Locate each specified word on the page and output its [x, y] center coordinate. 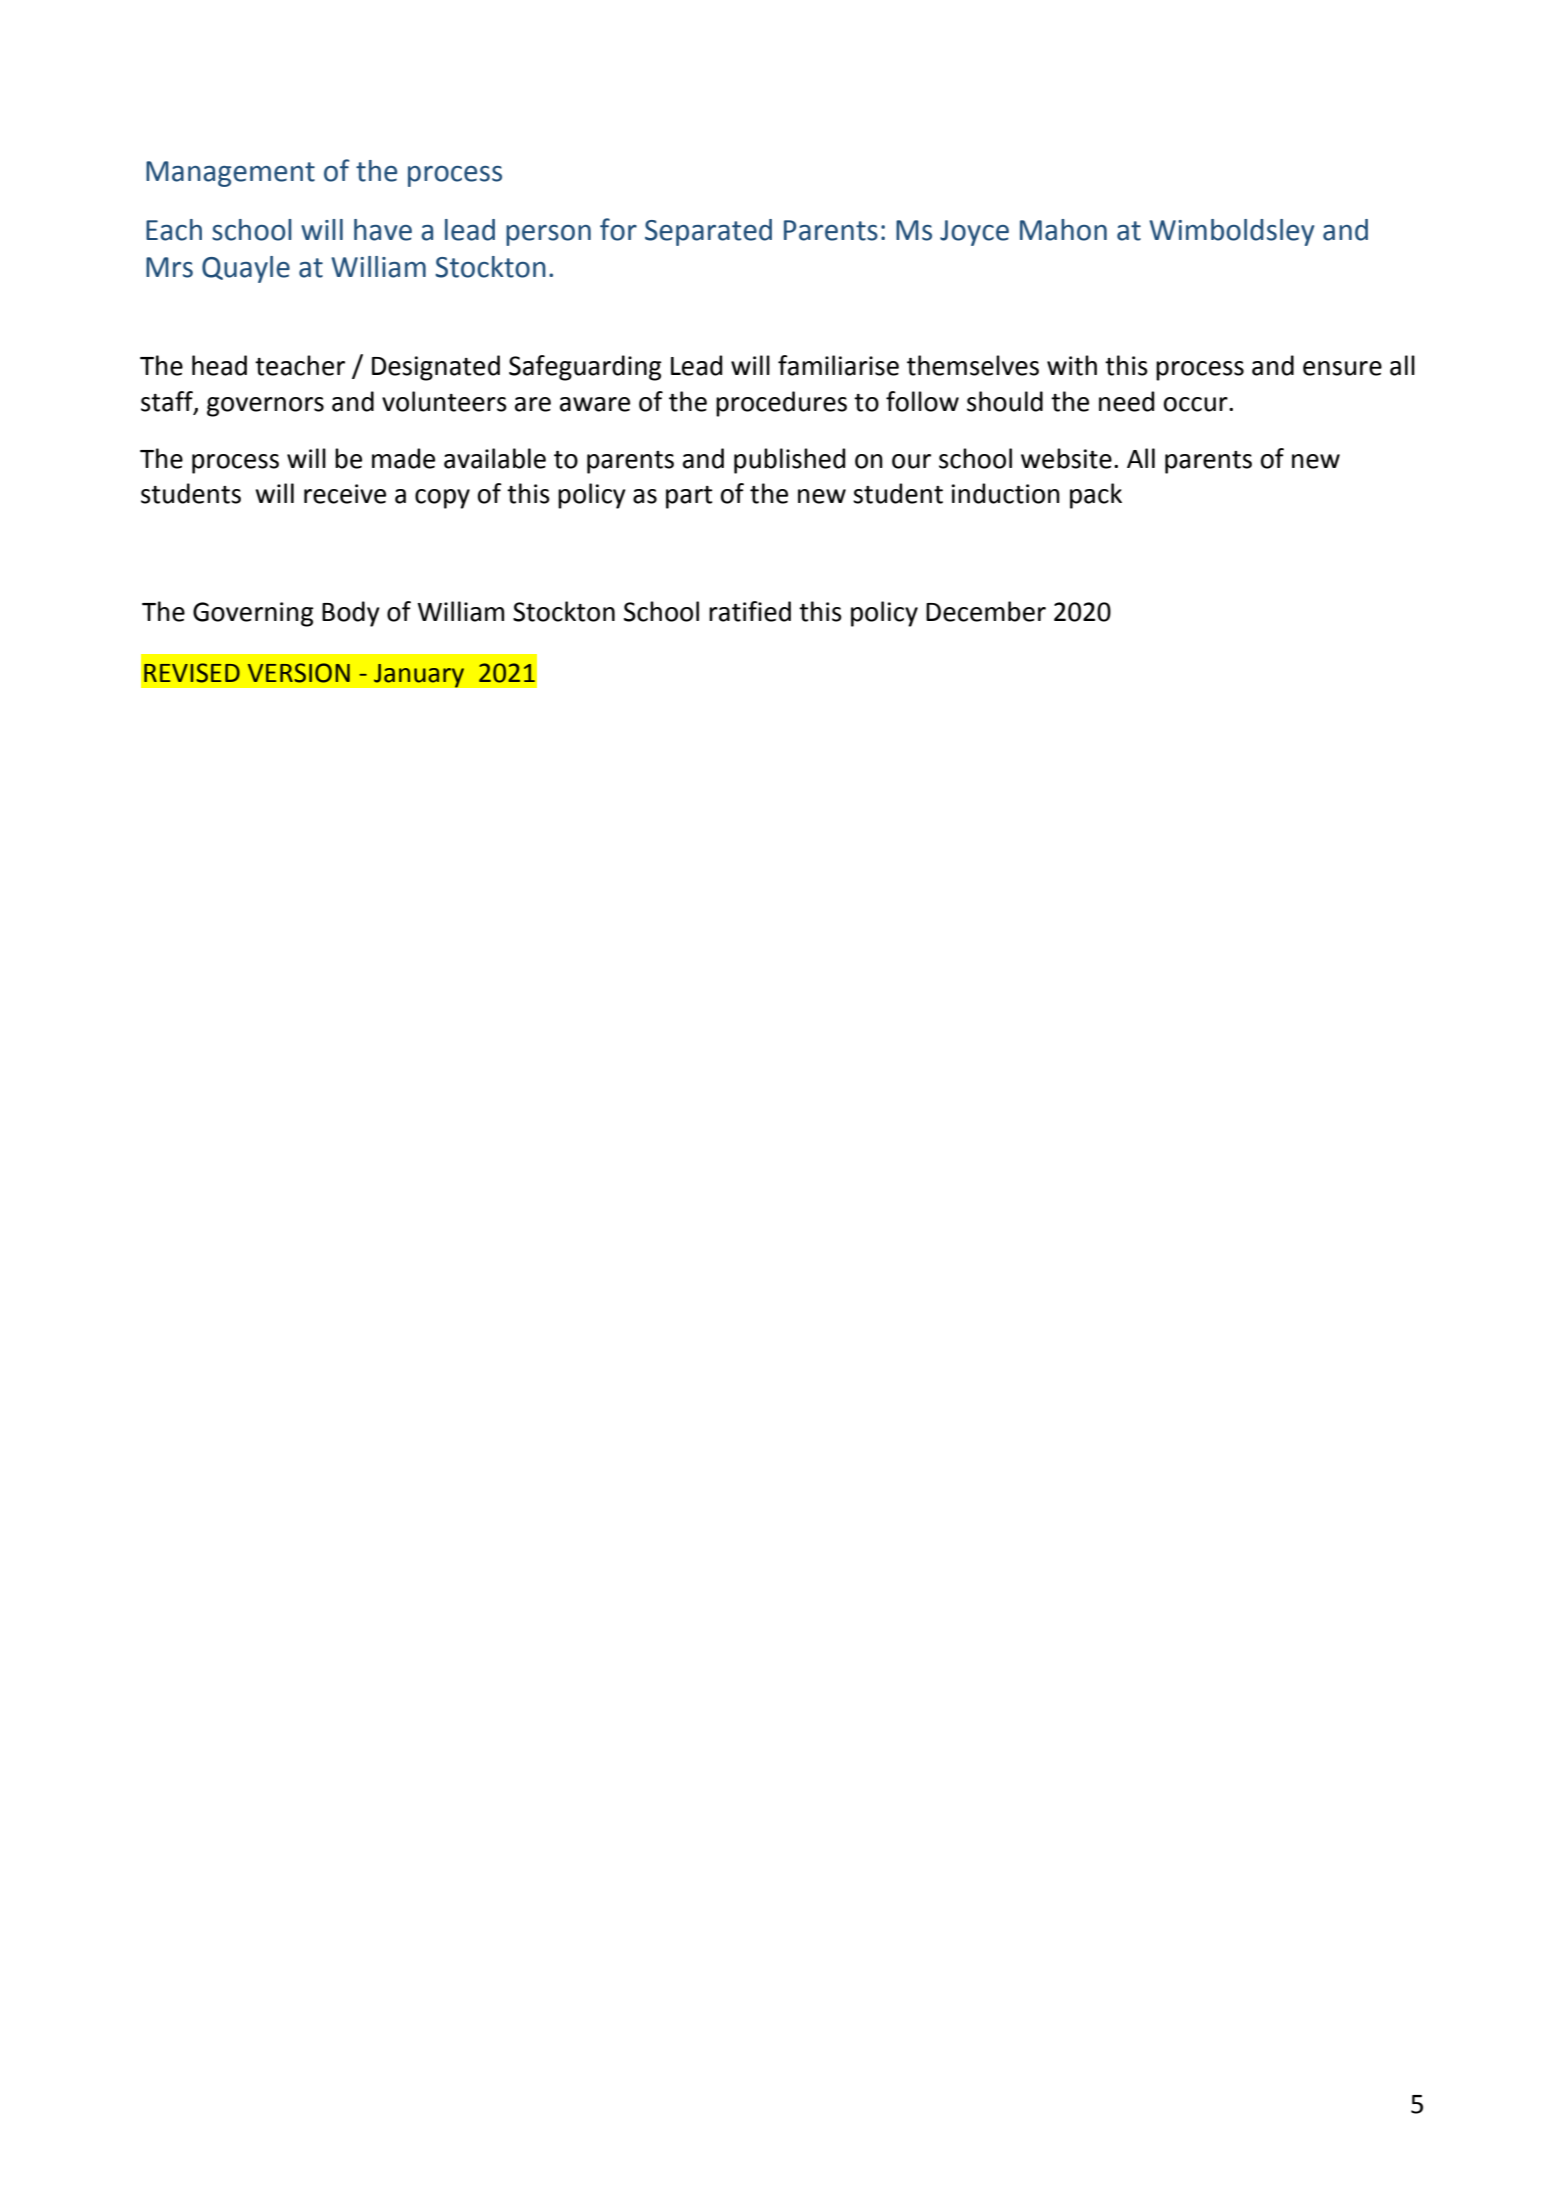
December [986, 611]
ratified [750, 611]
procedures [781, 404]
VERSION [299, 673]
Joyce [974, 233]
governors [265, 407]
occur [1197, 404]
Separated [708, 232]
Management [230, 174]
